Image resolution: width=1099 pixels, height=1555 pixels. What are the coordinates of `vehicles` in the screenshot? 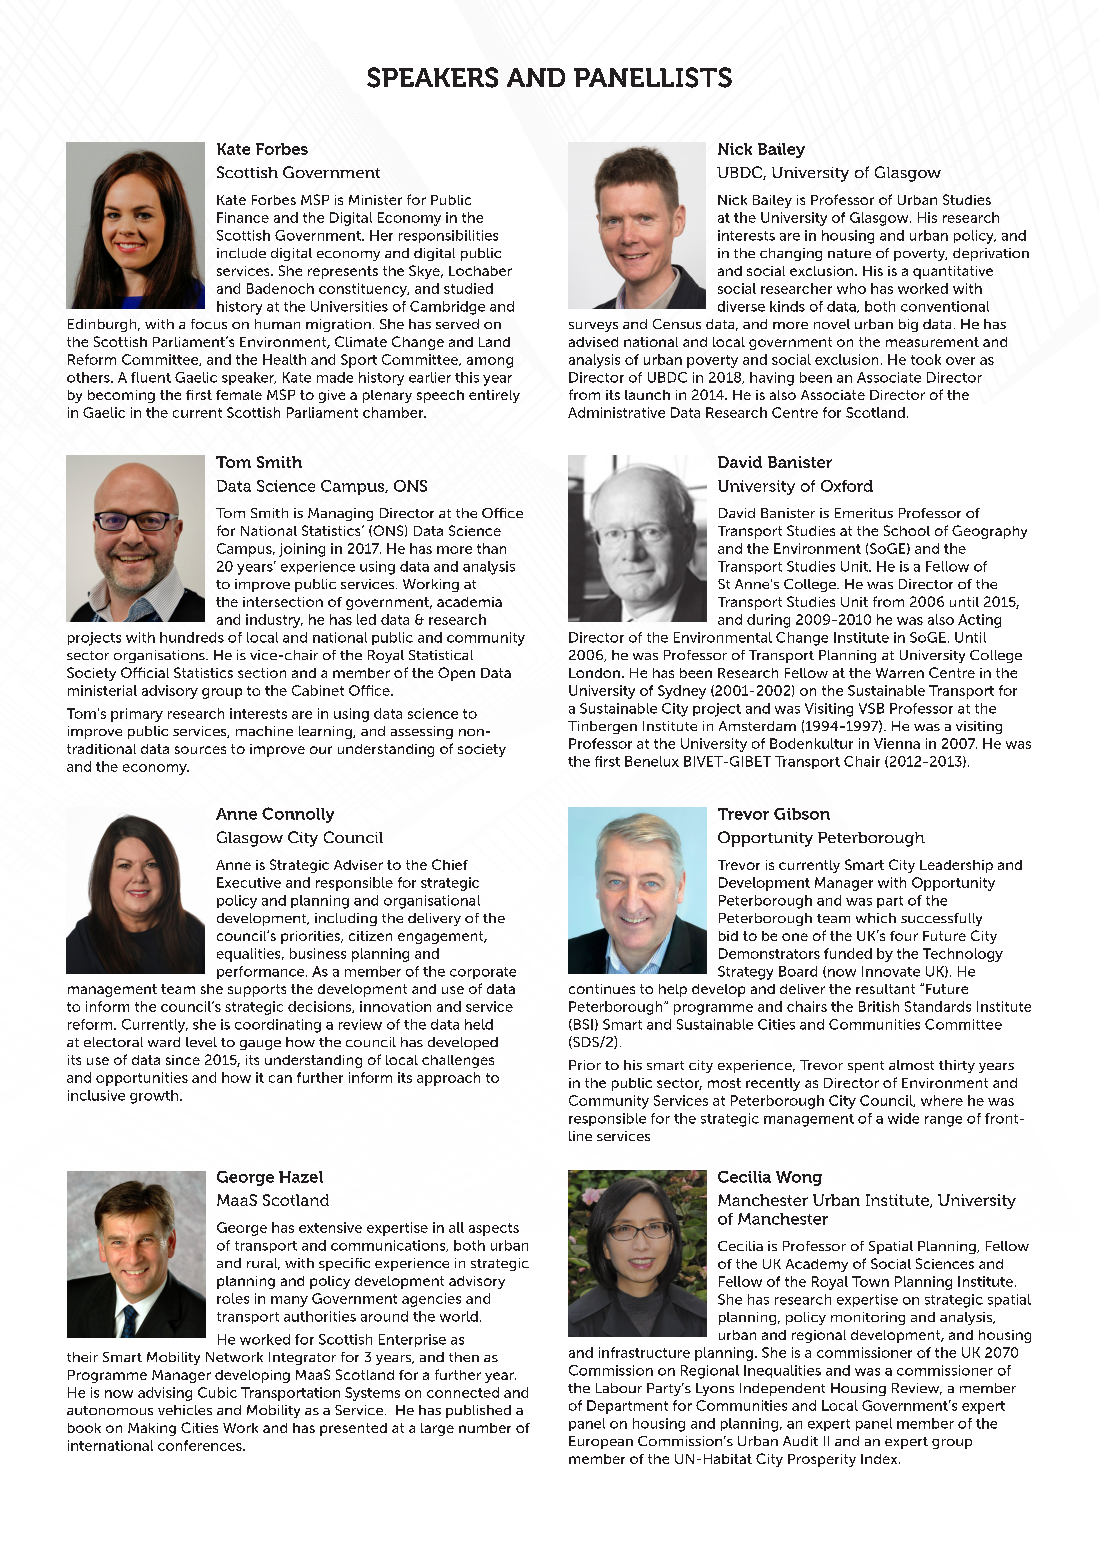 It's located at (185, 1410).
